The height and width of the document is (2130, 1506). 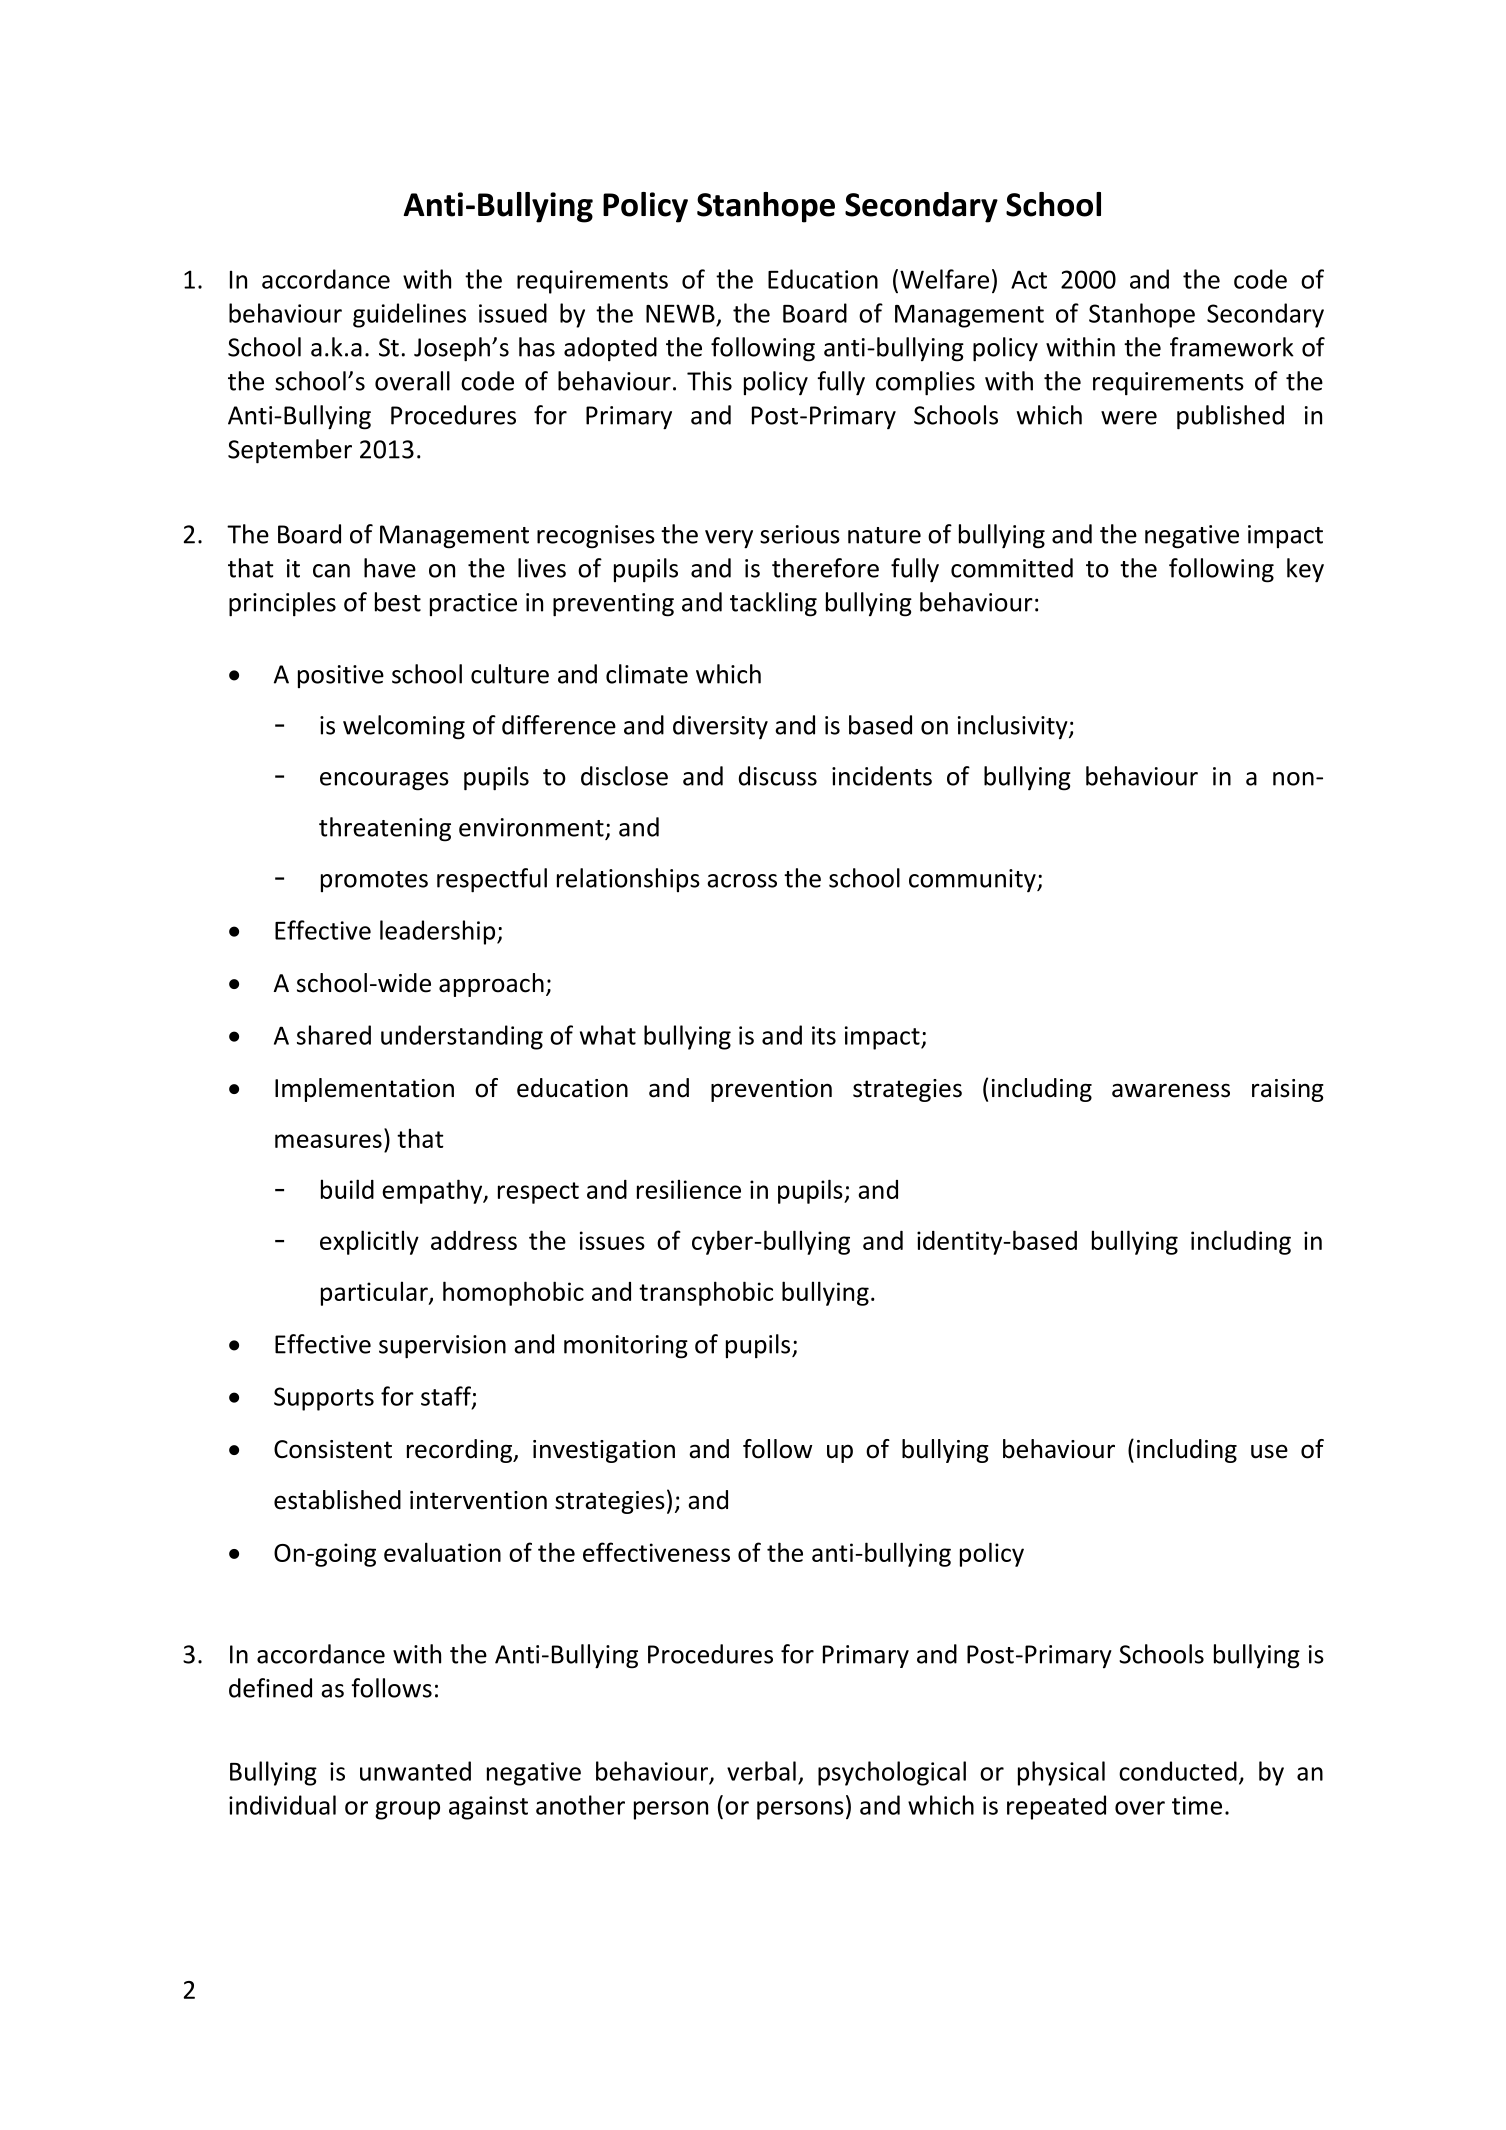 I want to click on positive, so click(x=341, y=676).
